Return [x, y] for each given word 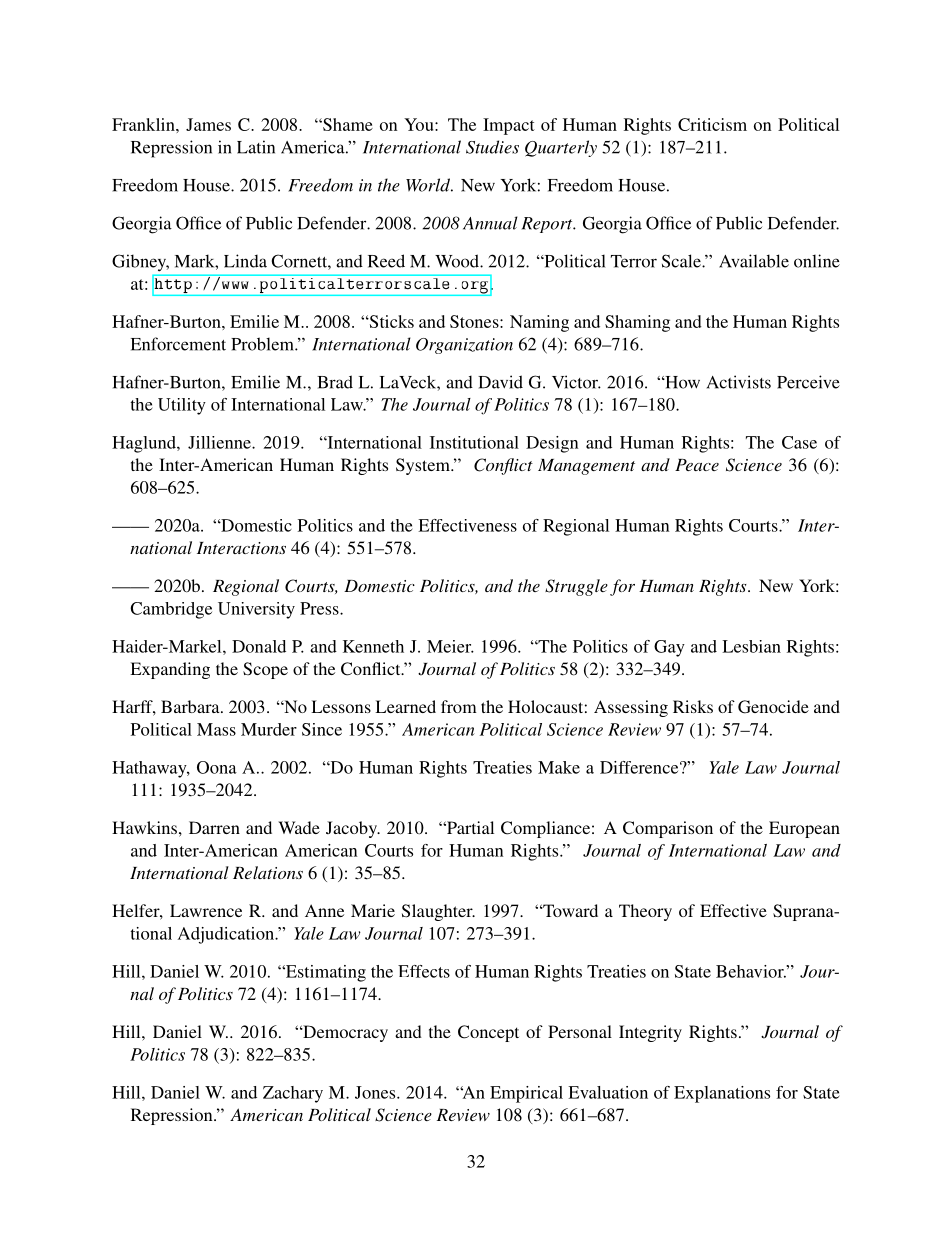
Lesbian [751, 646]
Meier [450, 646]
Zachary [293, 1094]
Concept [488, 1033]
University [256, 610]
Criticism [712, 124]
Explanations [722, 1094]
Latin [256, 147]
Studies [492, 147]
